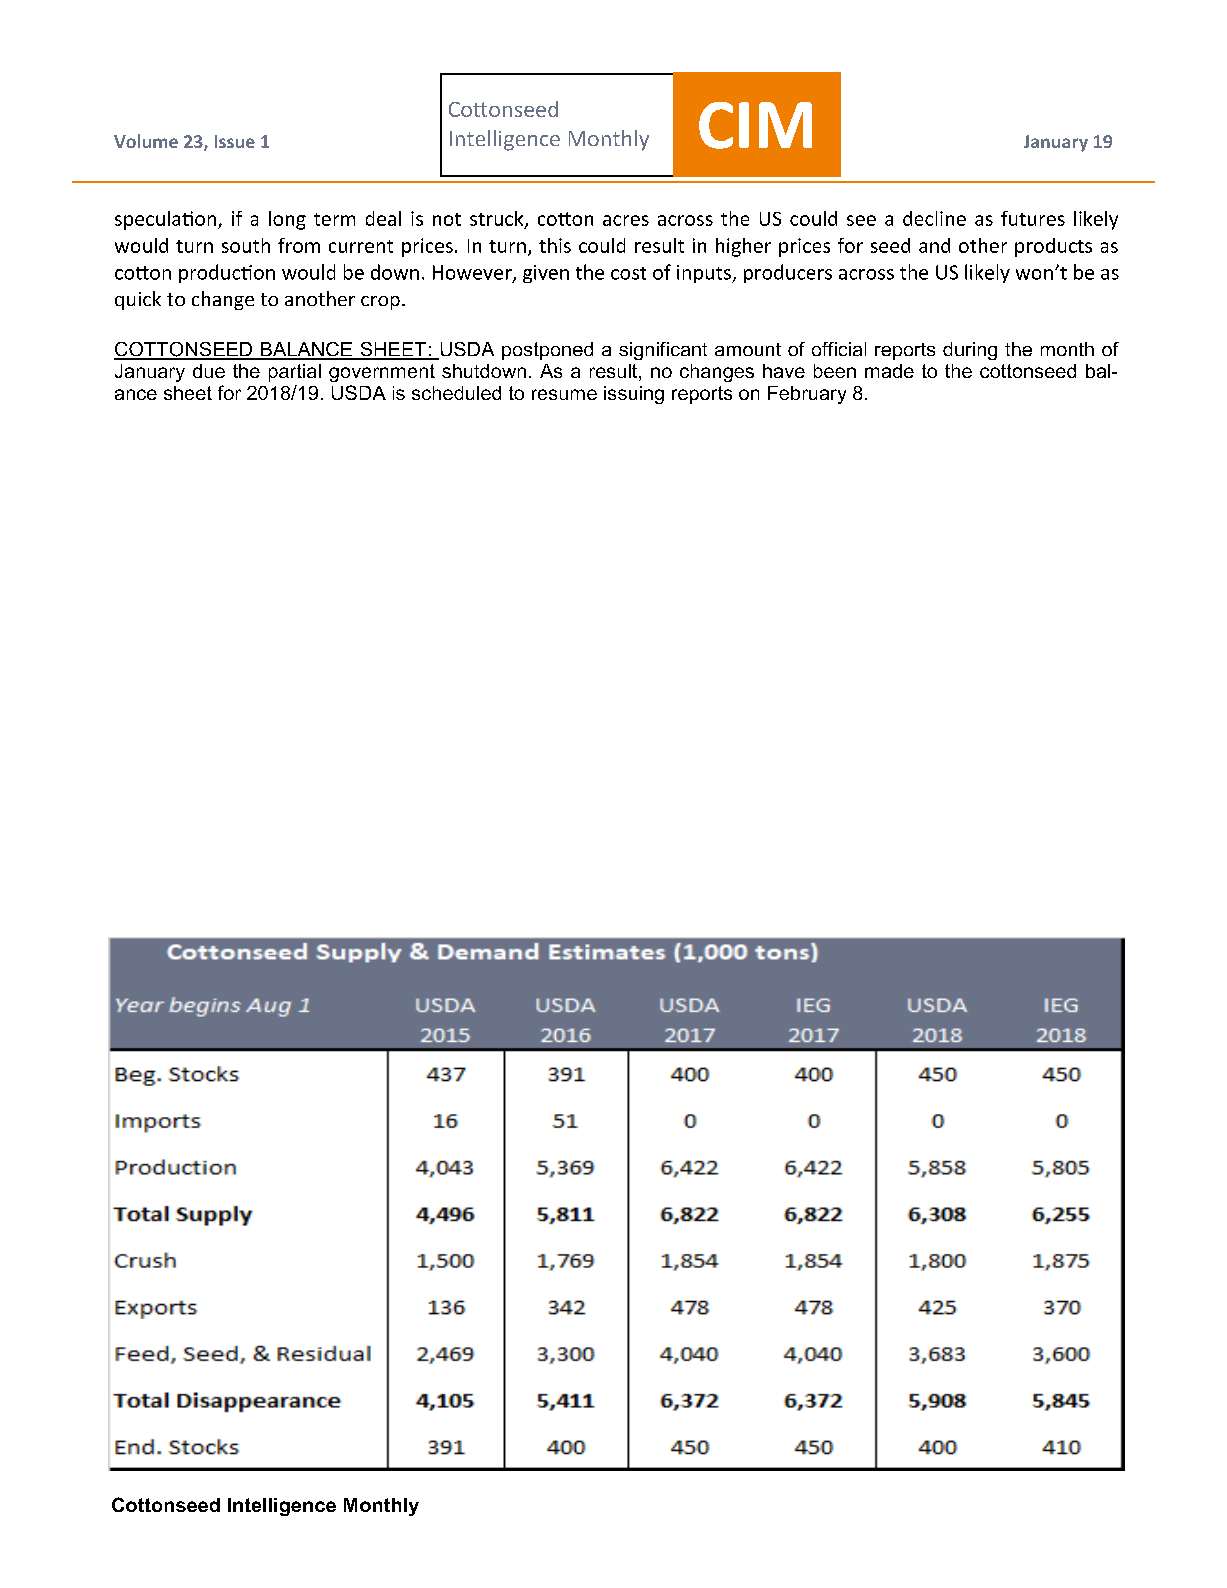  What do you see at coordinates (934, 218) in the screenshot?
I see `decline` at bounding box center [934, 218].
